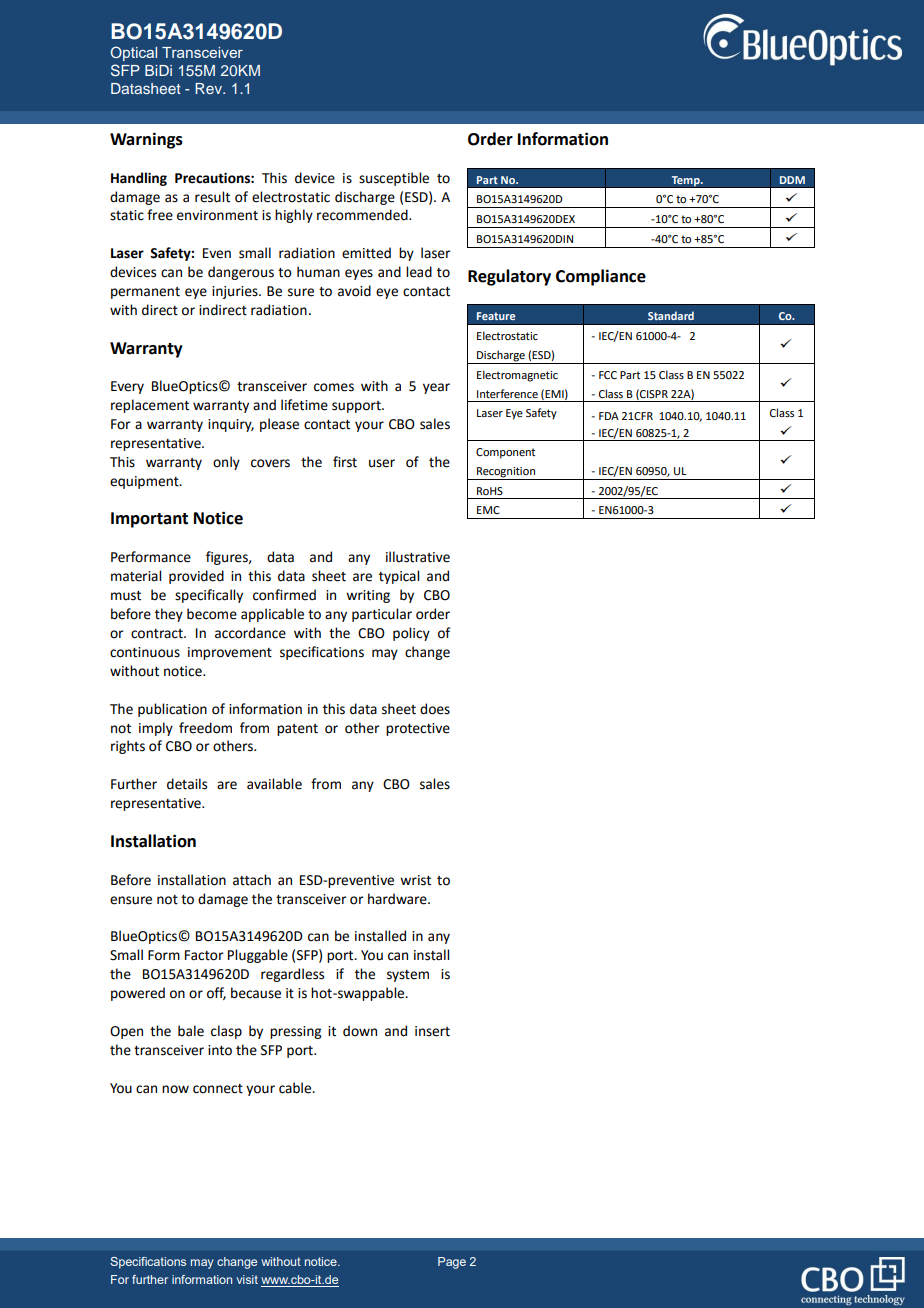 Image resolution: width=924 pixels, height=1308 pixels. What do you see at coordinates (226, 463) in the screenshot?
I see `only` at bounding box center [226, 463].
